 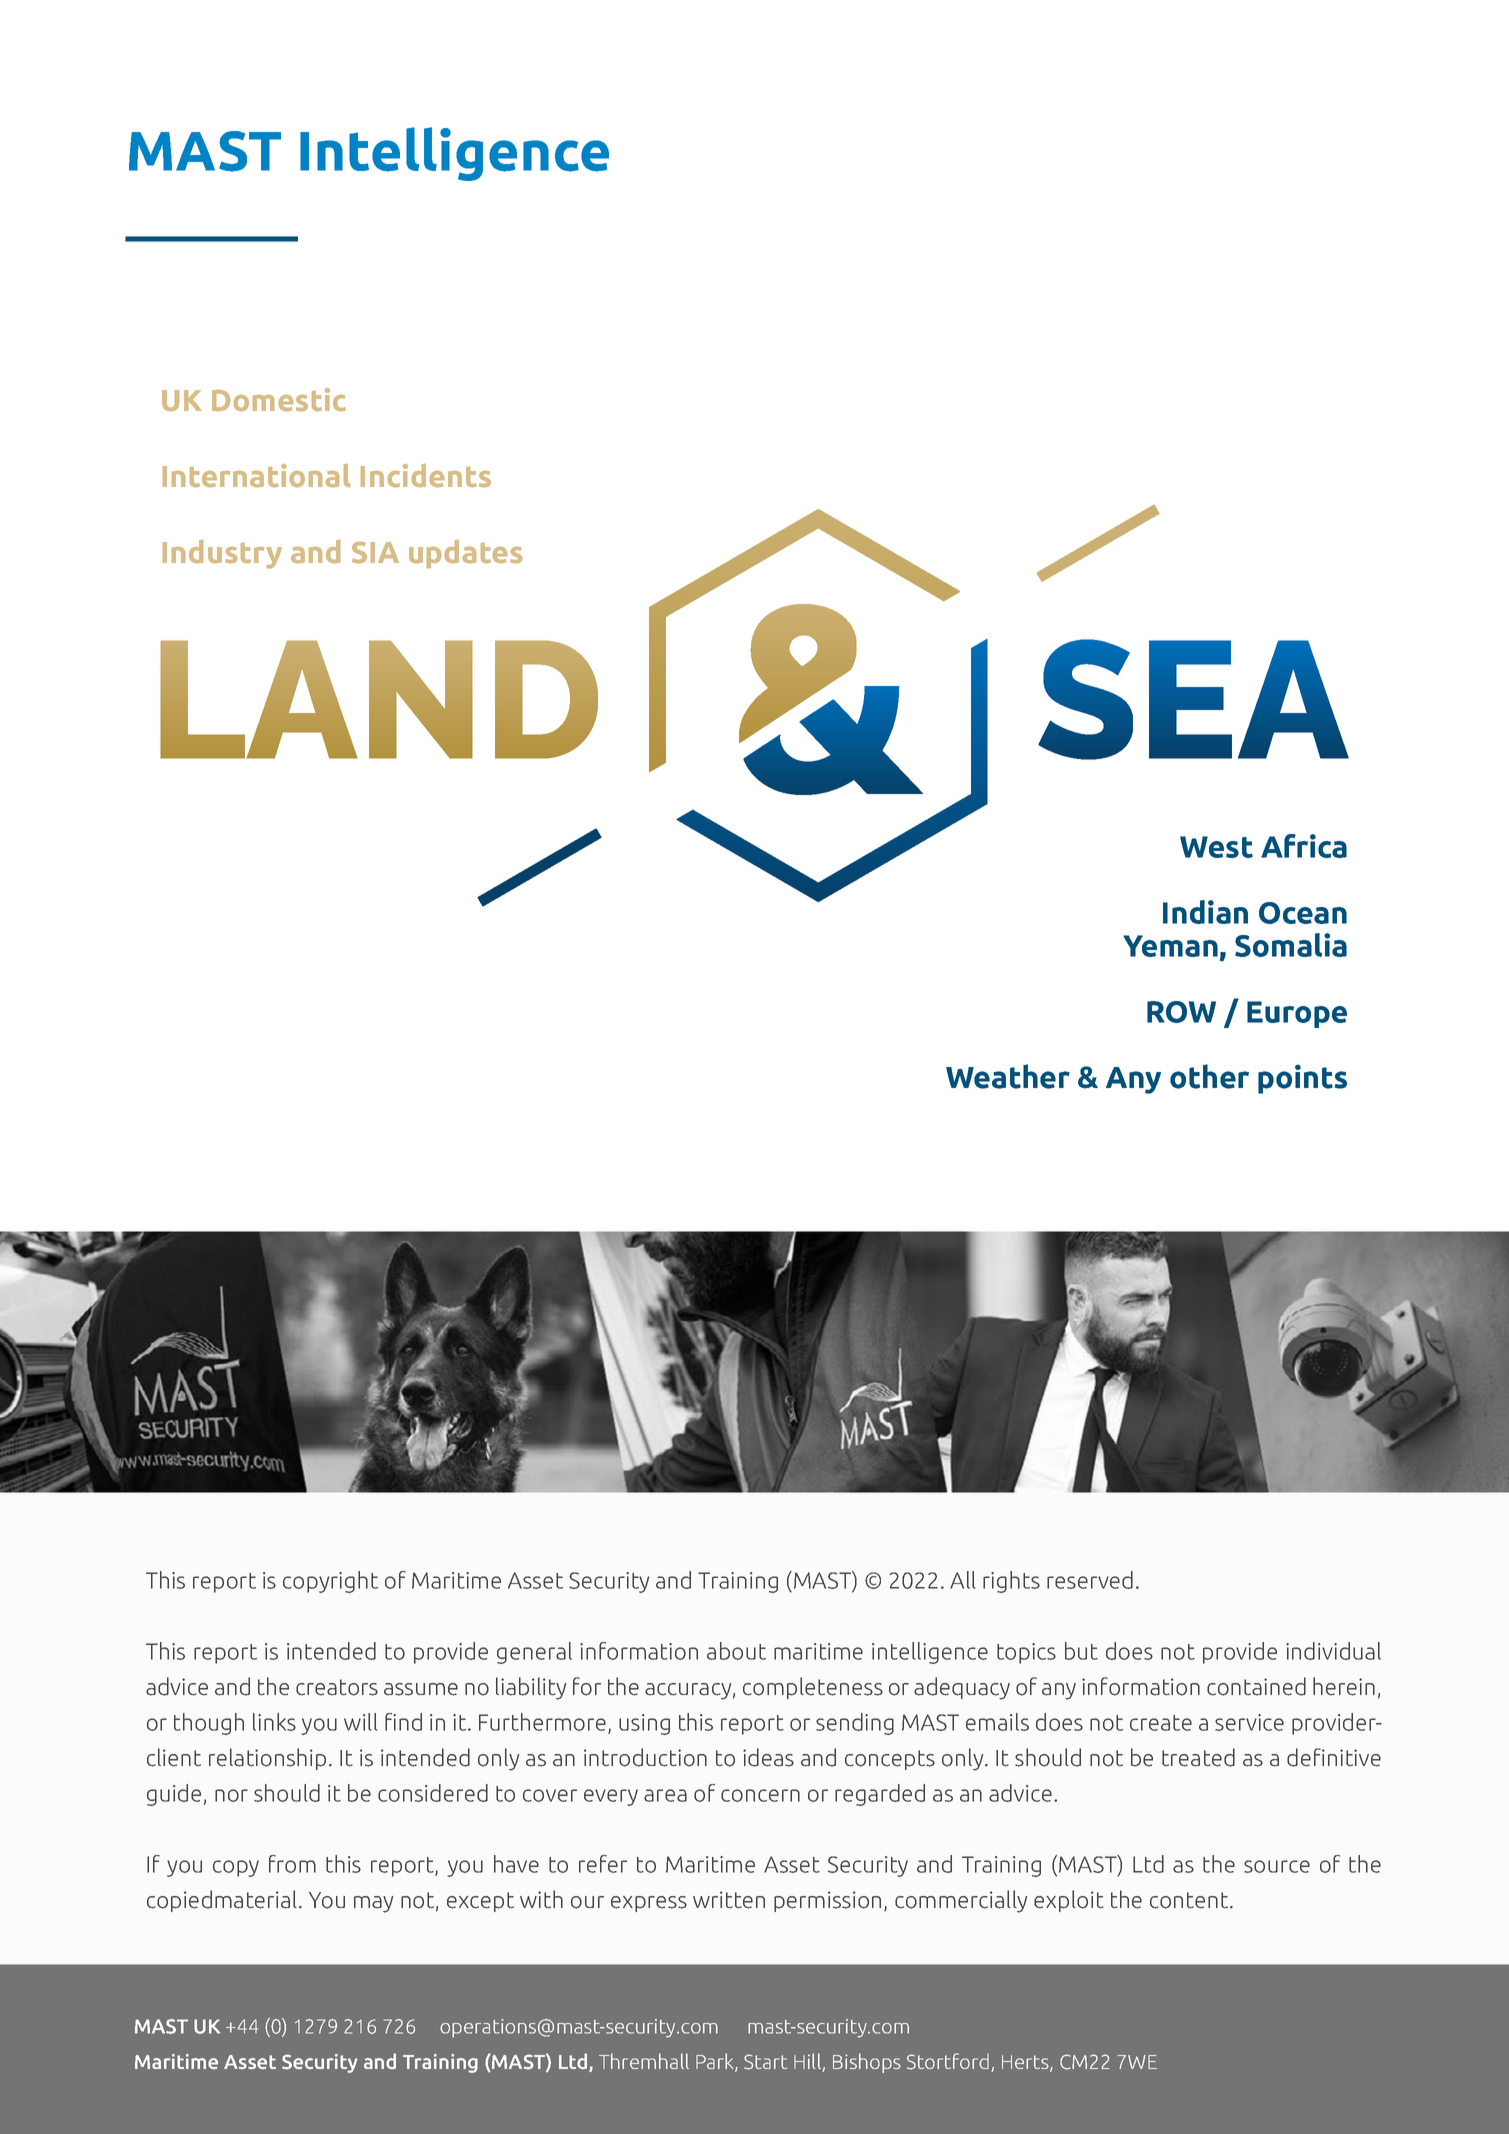 What do you see at coordinates (1209, 1076) in the page?
I see `other` at bounding box center [1209, 1076].
